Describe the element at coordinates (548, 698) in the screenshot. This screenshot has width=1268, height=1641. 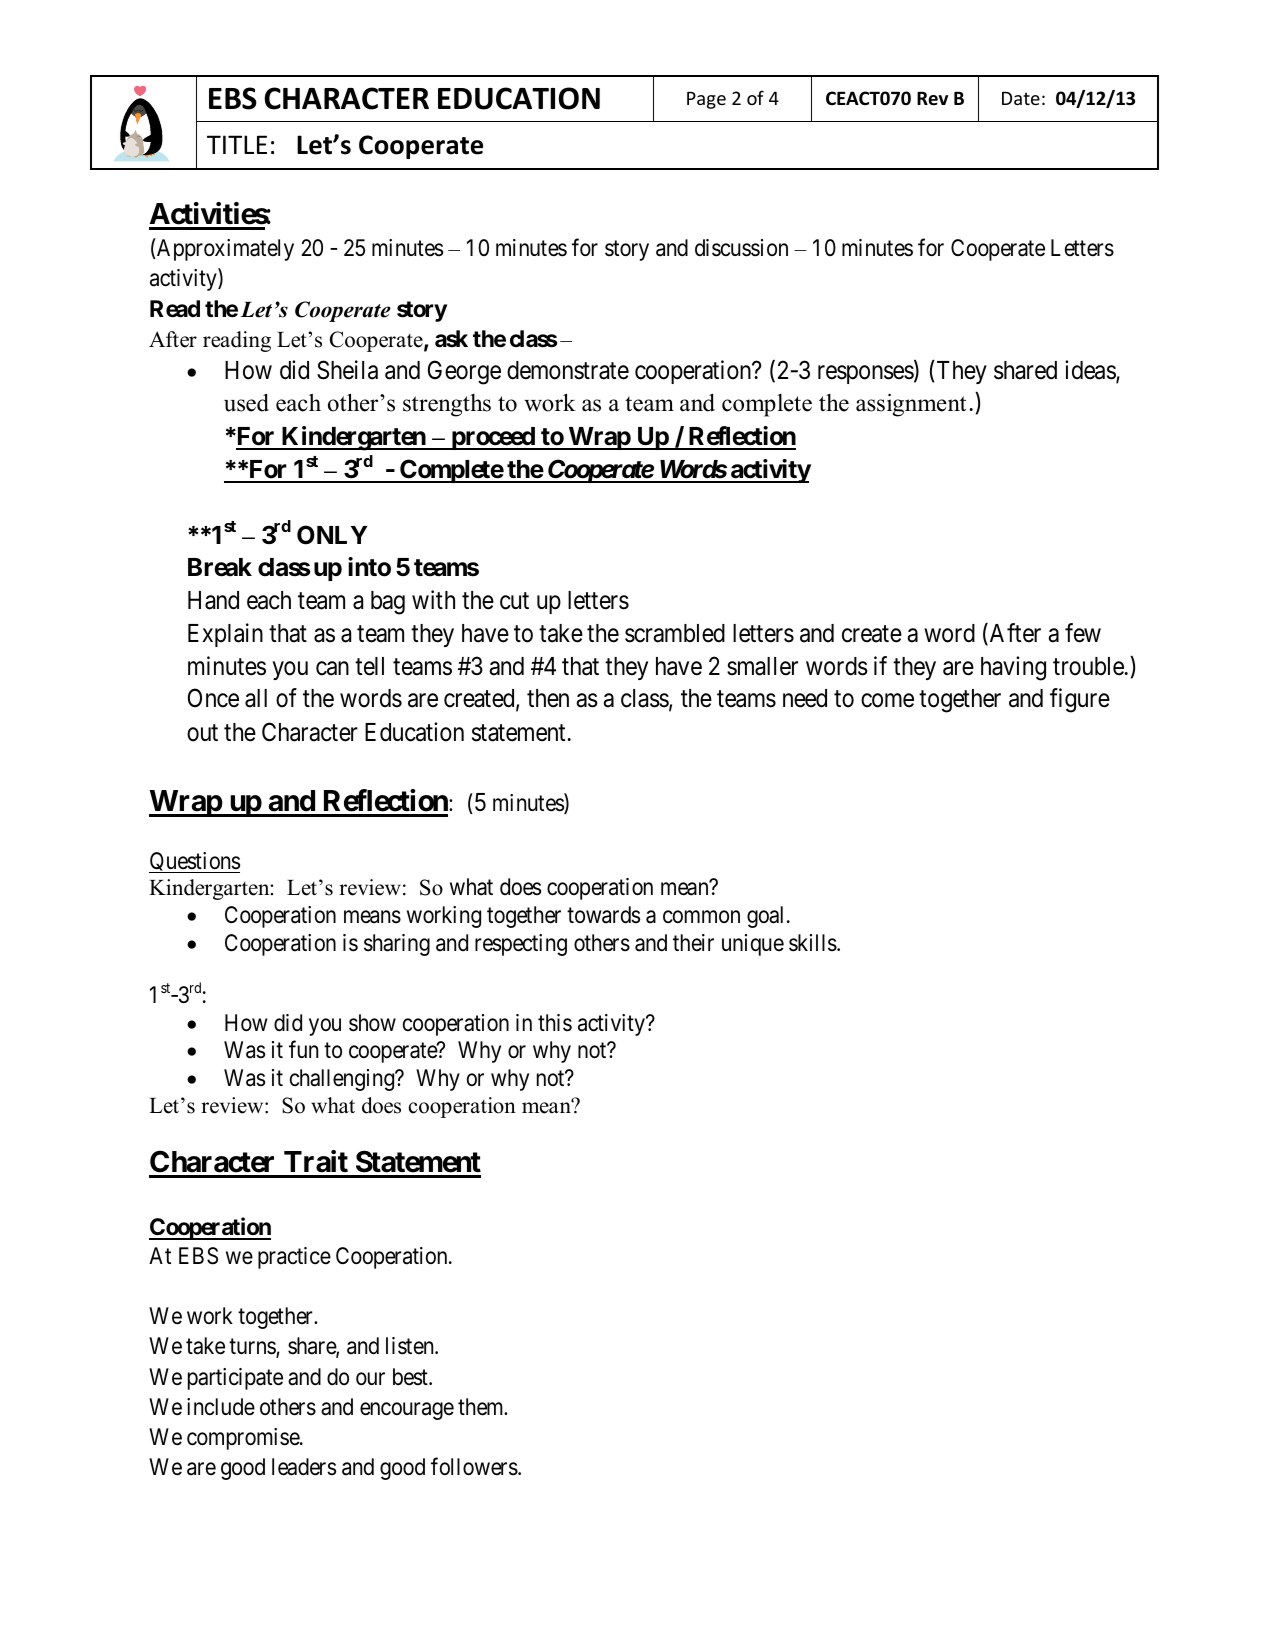
I see `then` at that location.
